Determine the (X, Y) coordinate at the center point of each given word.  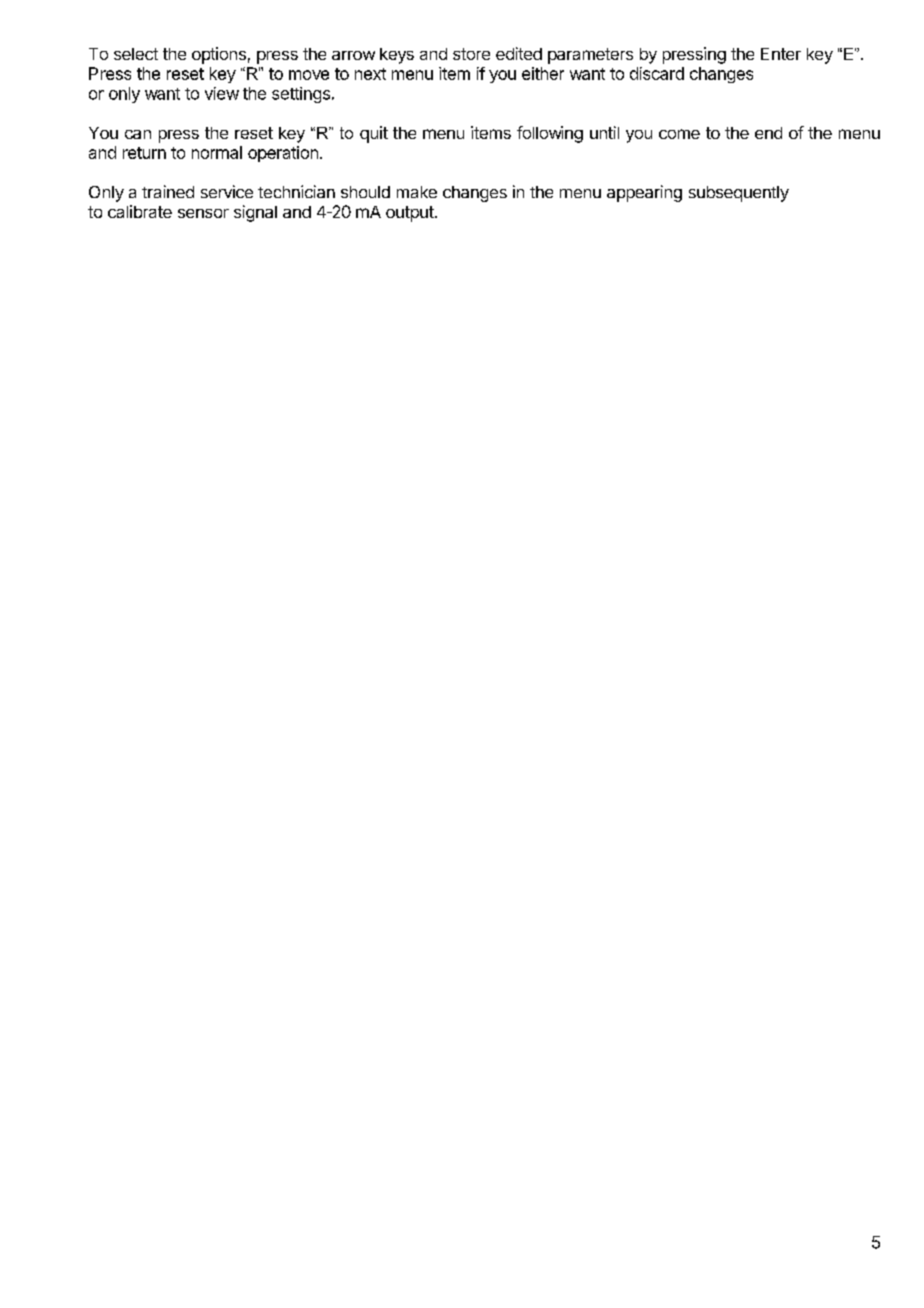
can (138, 134)
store (471, 54)
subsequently (739, 194)
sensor (203, 213)
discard (657, 73)
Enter (781, 54)
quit (374, 134)
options (219, 55)
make (417, 192)
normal (217, 152)
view (222, 93)
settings (301, 95)
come (679, 134)
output (410, 214)
